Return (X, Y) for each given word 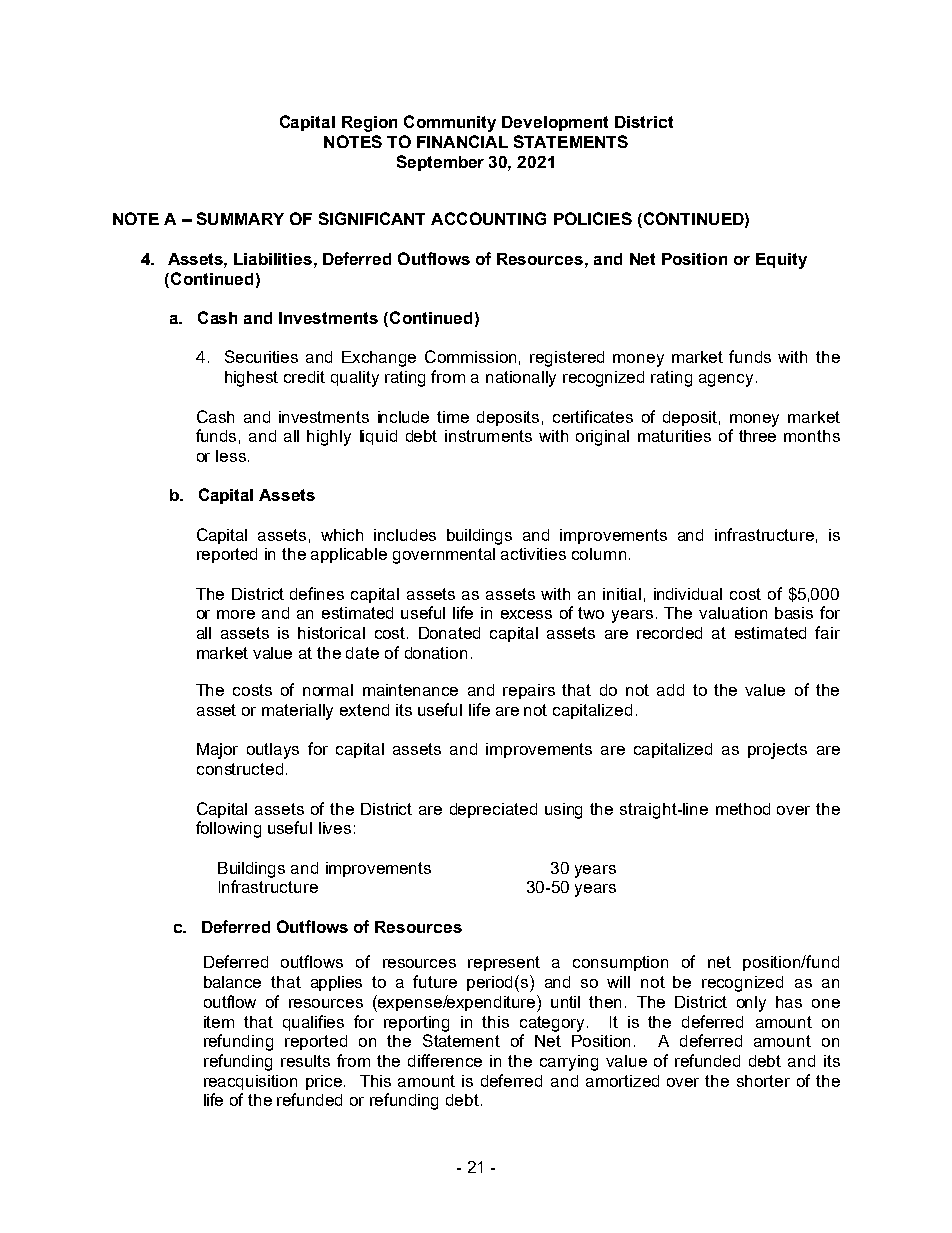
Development (555, 123)
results (305, 1061)
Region (369, 124)
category (552, 1024)
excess (526, 614)
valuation (733, 613)
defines (317, 593)
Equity (781, 261)
